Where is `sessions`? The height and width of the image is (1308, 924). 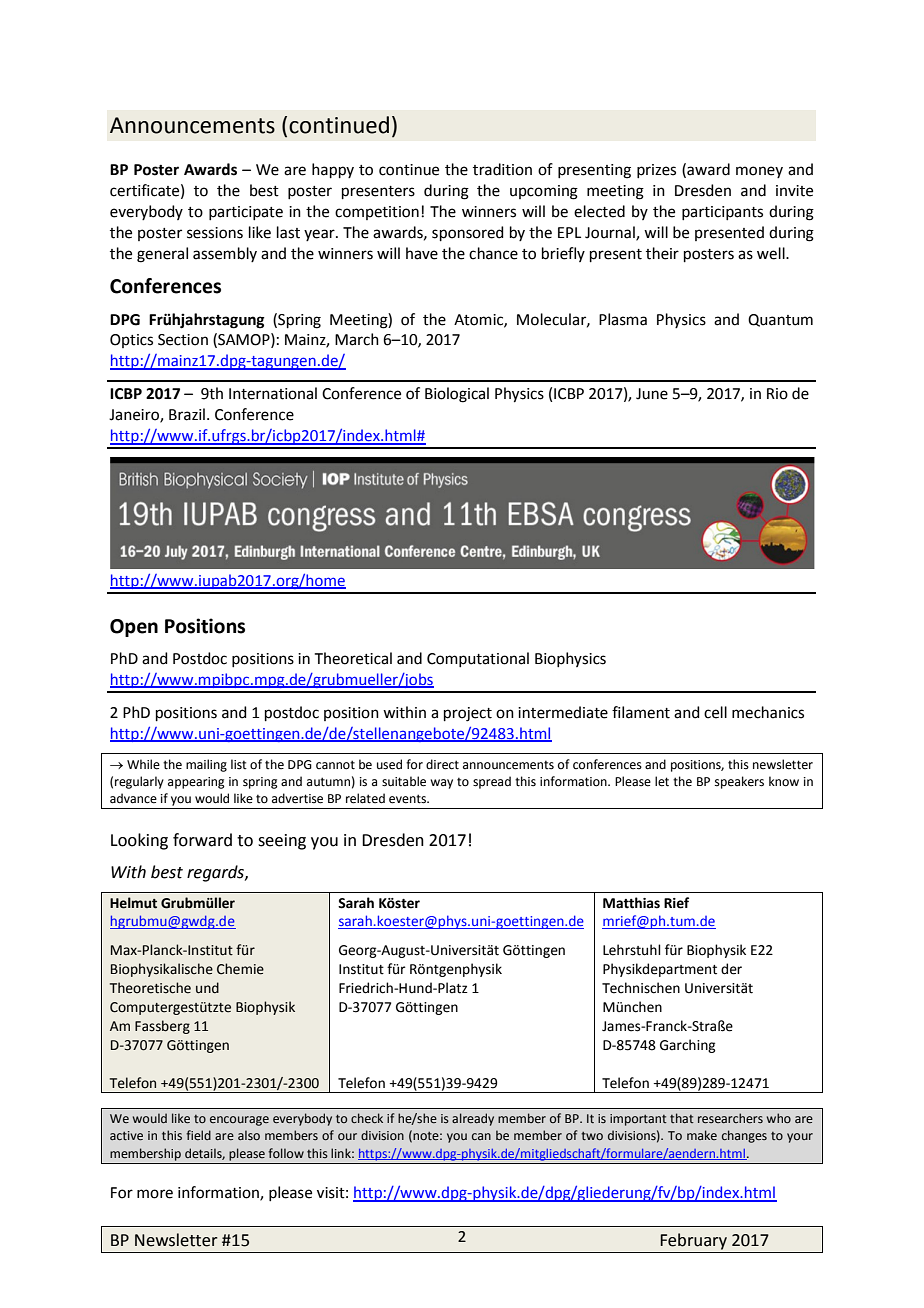
sessions is located at coordinates (215, 233).
